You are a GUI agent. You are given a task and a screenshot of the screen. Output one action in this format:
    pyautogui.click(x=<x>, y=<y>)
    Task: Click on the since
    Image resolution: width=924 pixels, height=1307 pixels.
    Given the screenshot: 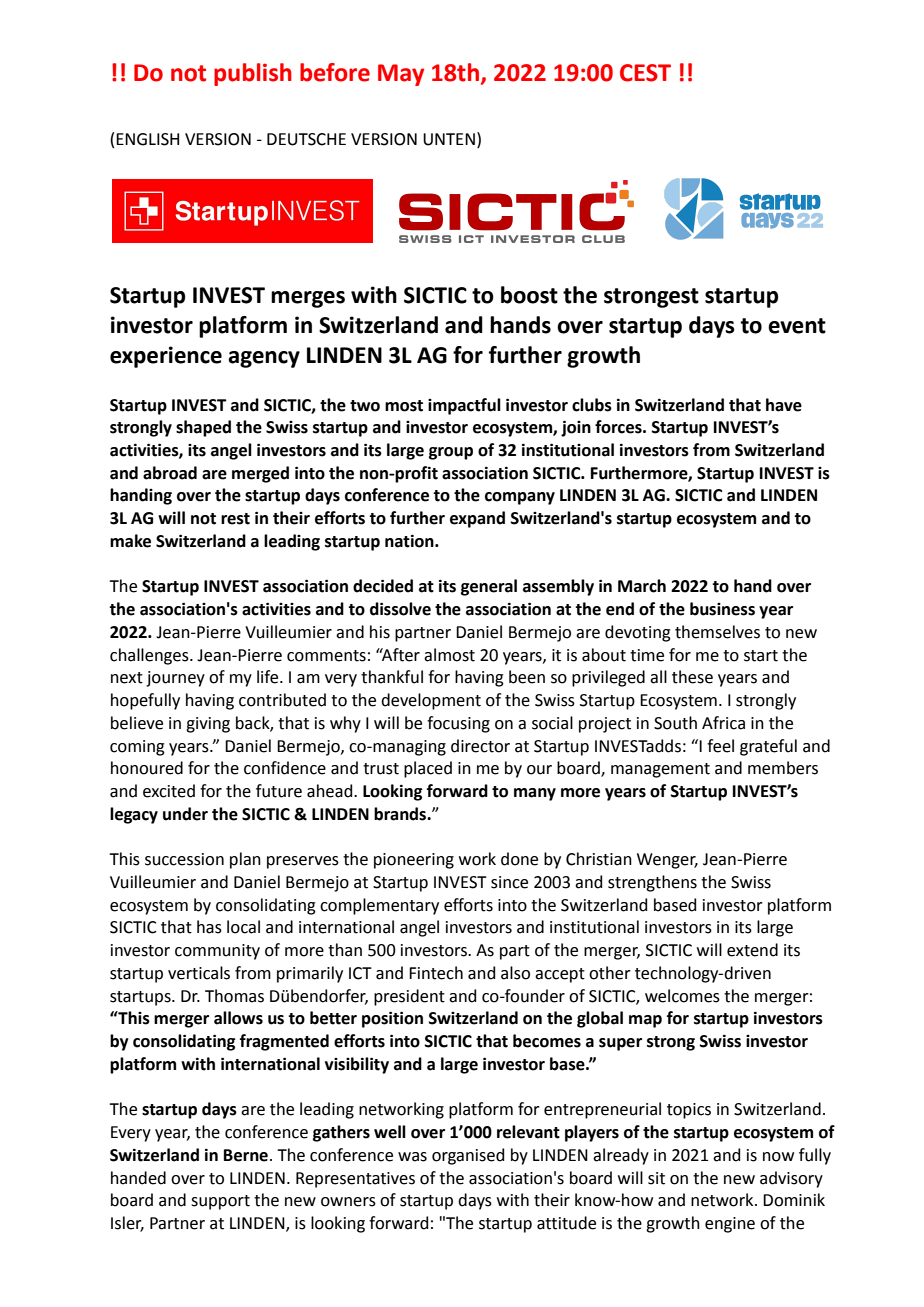 What is the action you would take?
    pyautogui.click(x=509, y=882)
